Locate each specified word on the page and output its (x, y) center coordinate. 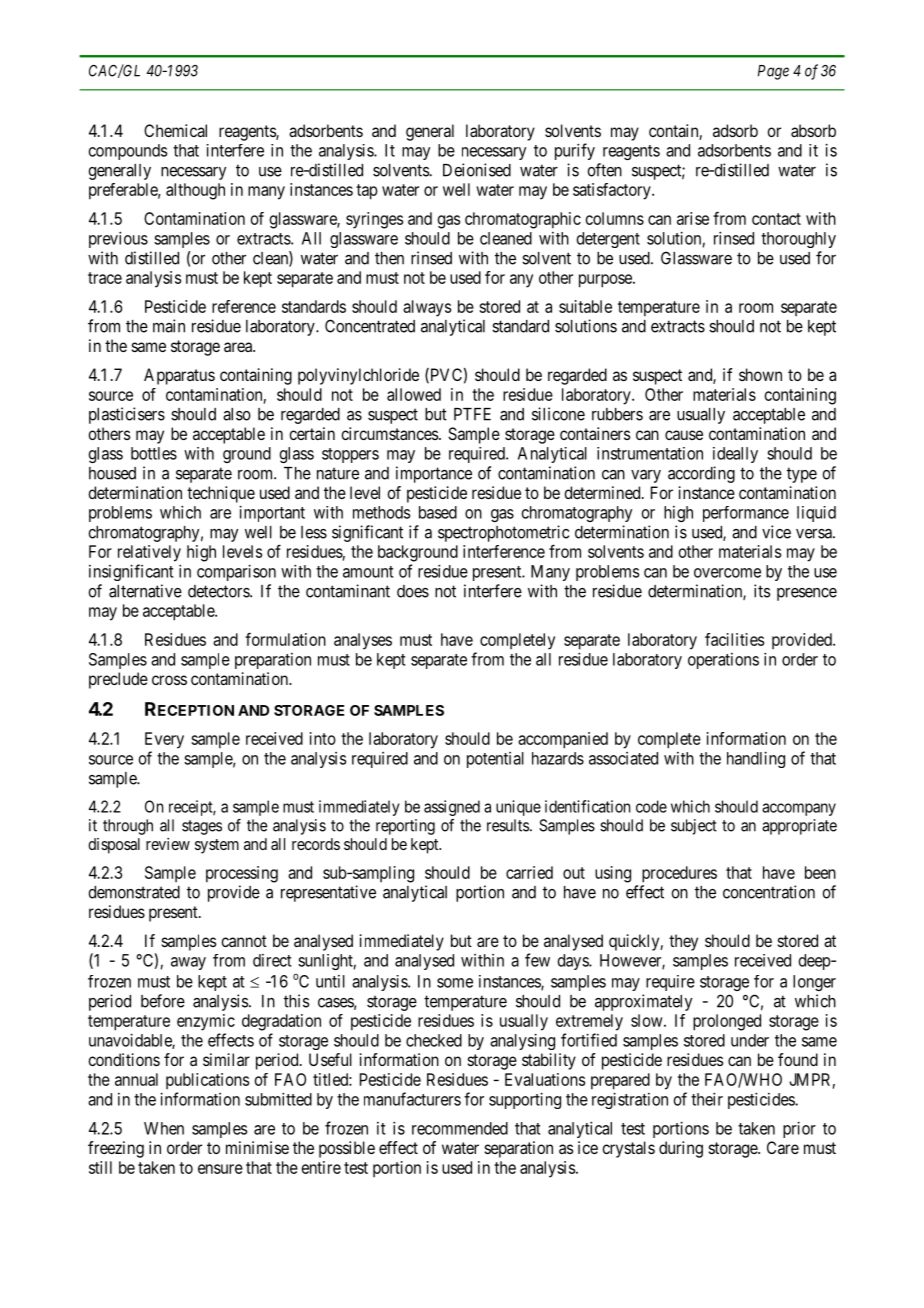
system (217, 846)
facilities (734, 639)
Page (773, 72)
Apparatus (179, 376)
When (164, 1128)
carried (529, 872)
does (413, 591)
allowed (414, 394)
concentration (769, 892)
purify (575, 151)
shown (760, 374)
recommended (460, 1128)
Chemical (175, 130)
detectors (219, 591)
